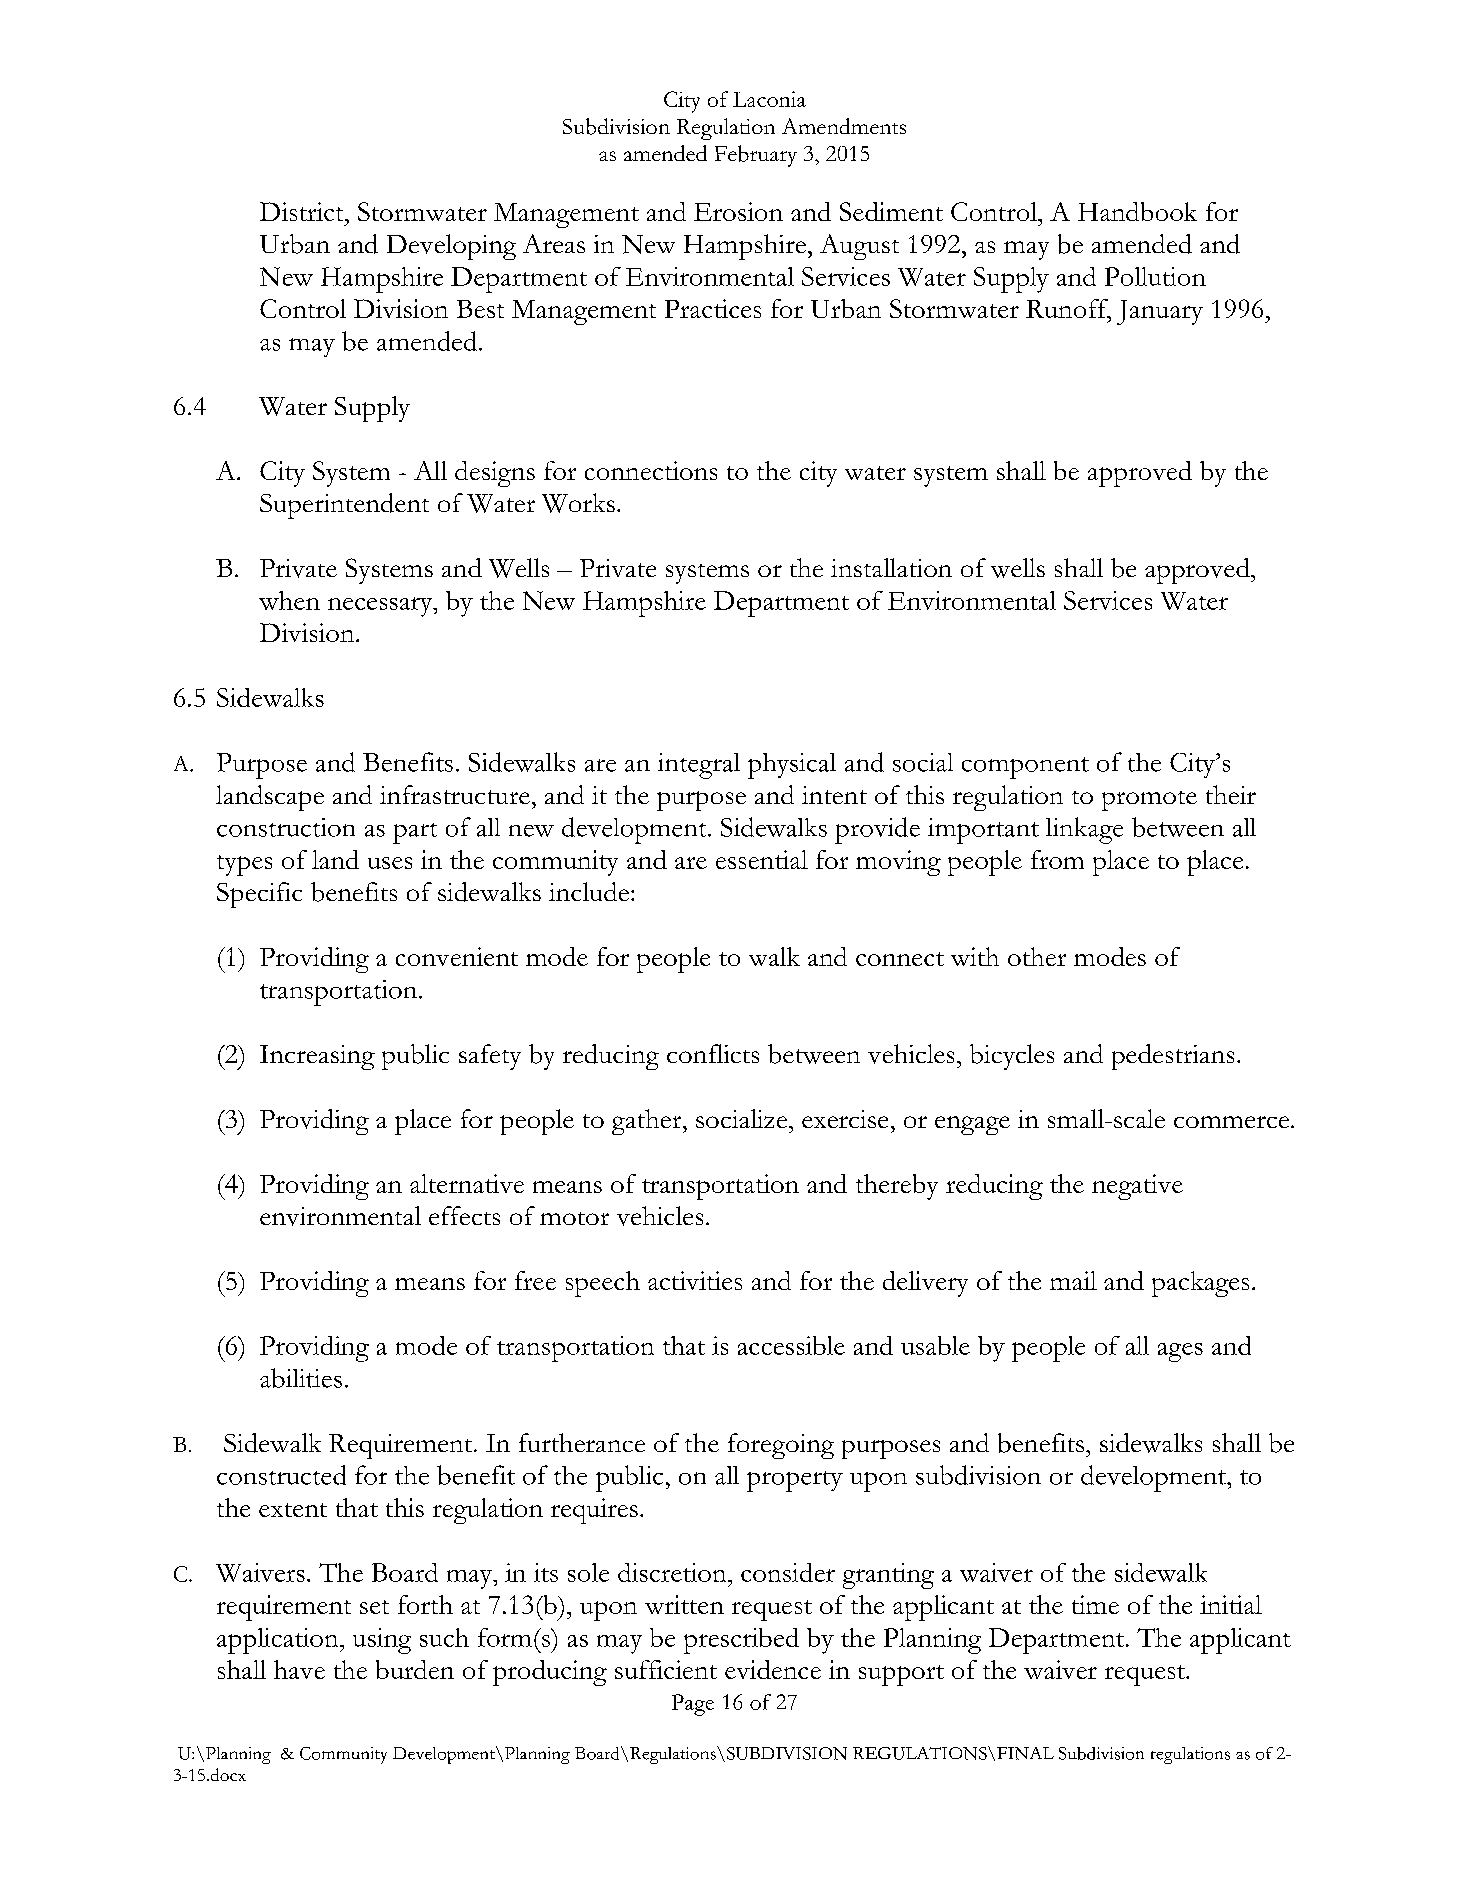  Describe the element at coordinates (1025, 768) in the page. I see `component` at that location.
